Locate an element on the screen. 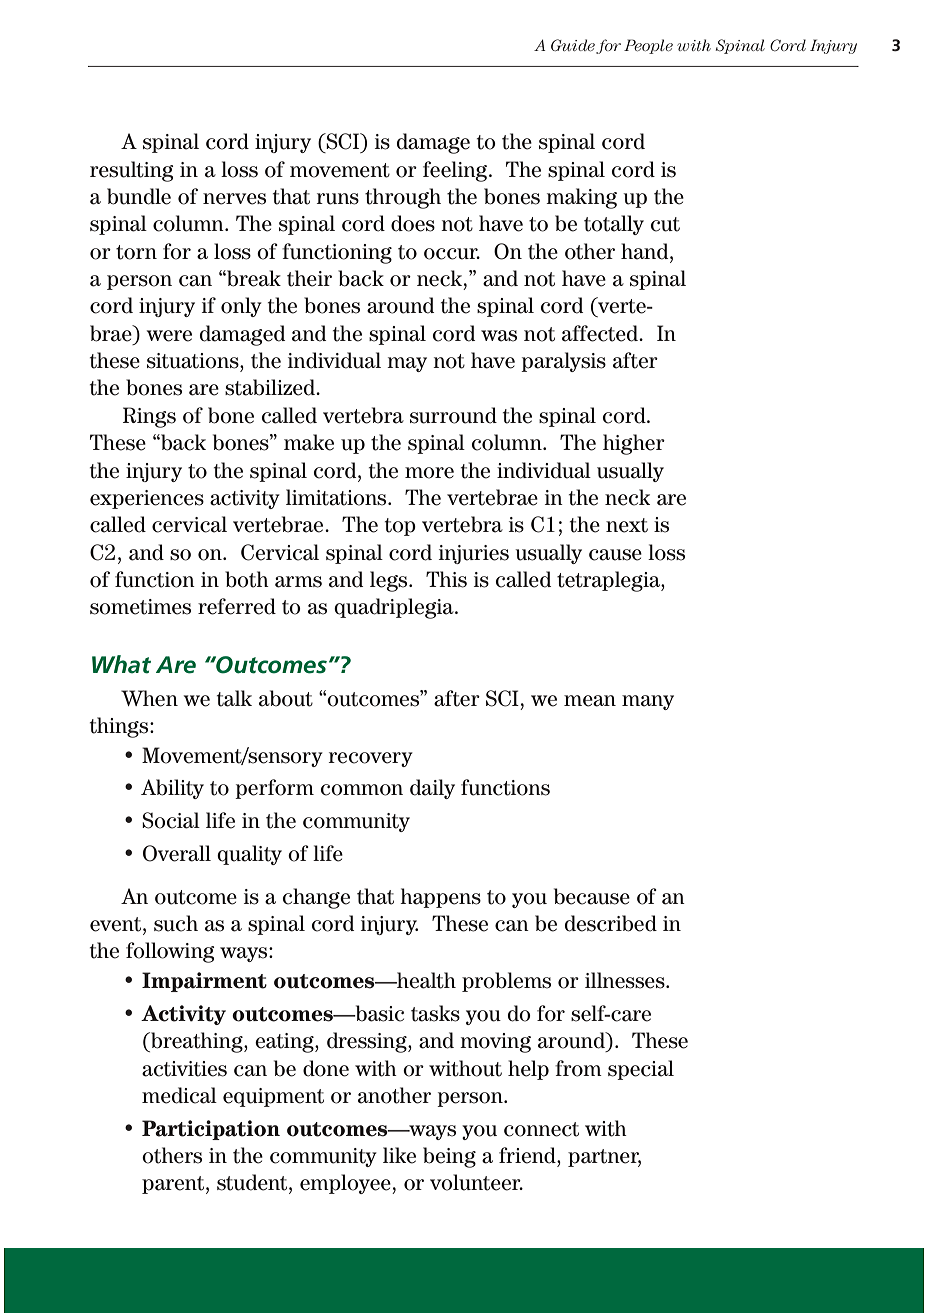 The width and height of the screenshot is (928, 1313). feeling is located at coordinates (456, 171).
